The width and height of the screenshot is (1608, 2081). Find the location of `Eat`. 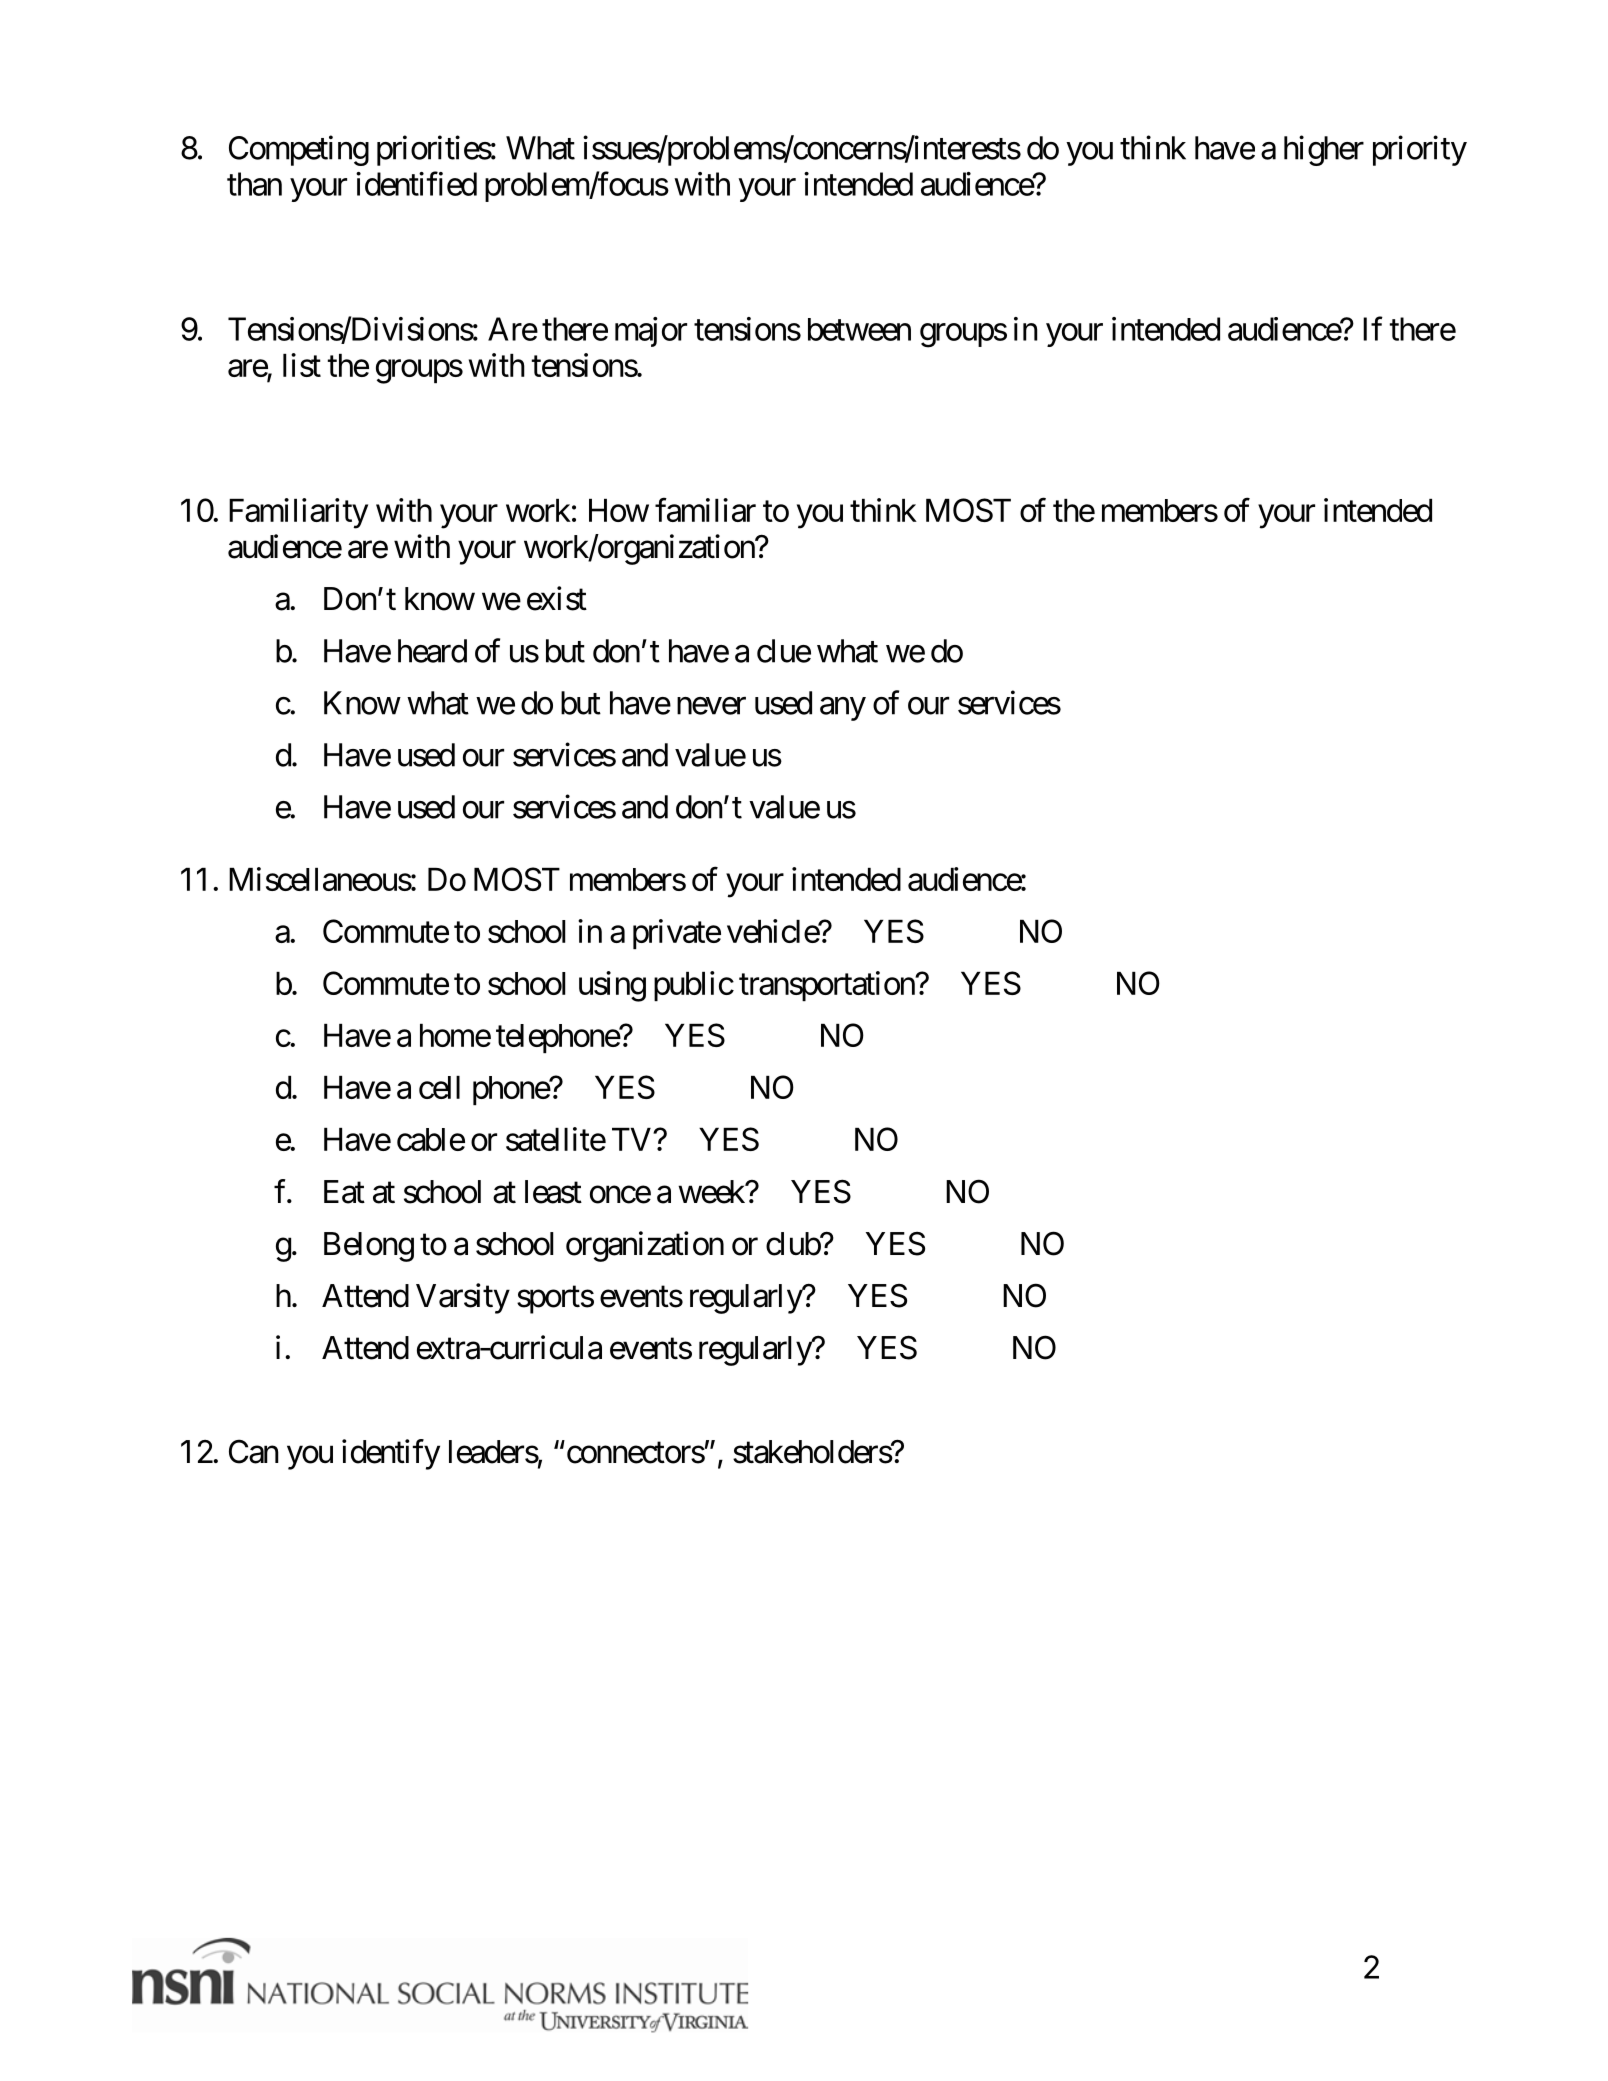

Eat is located at coordinates (344, 1192).
